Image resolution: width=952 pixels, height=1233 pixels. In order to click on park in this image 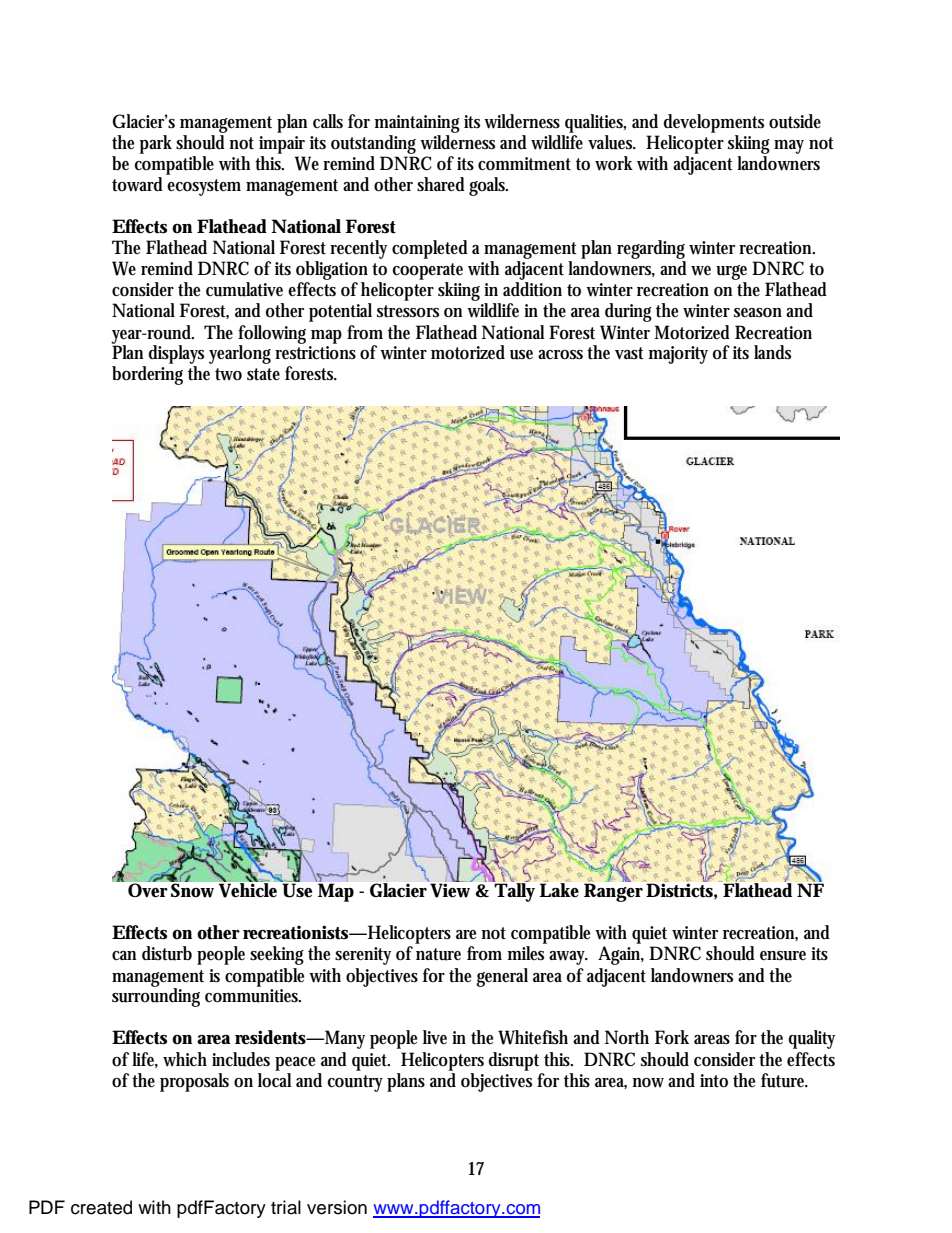, I will do `click(156, 144)`.
